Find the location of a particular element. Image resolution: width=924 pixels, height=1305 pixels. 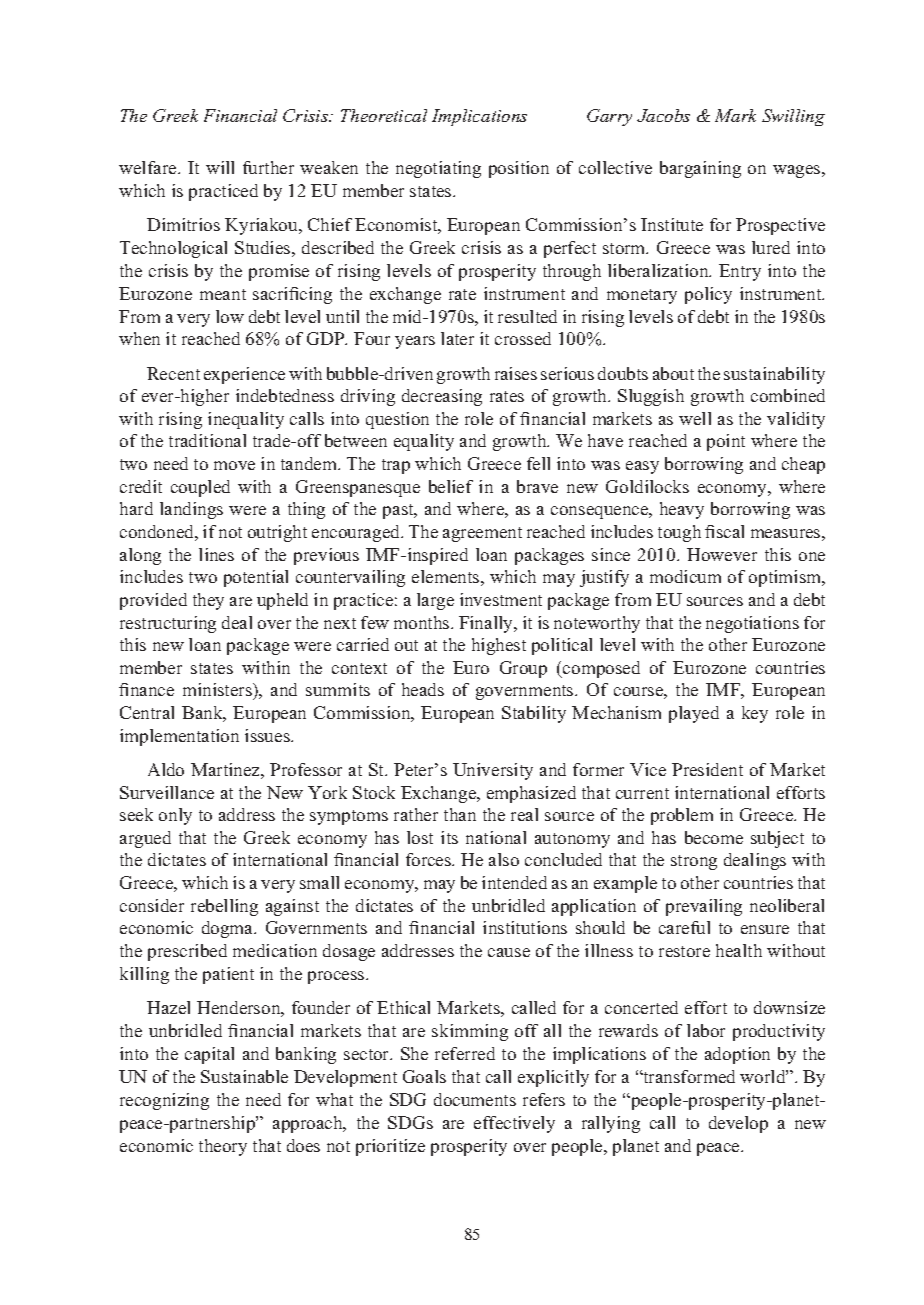

negotiations is located at coordinates (752, 624).
